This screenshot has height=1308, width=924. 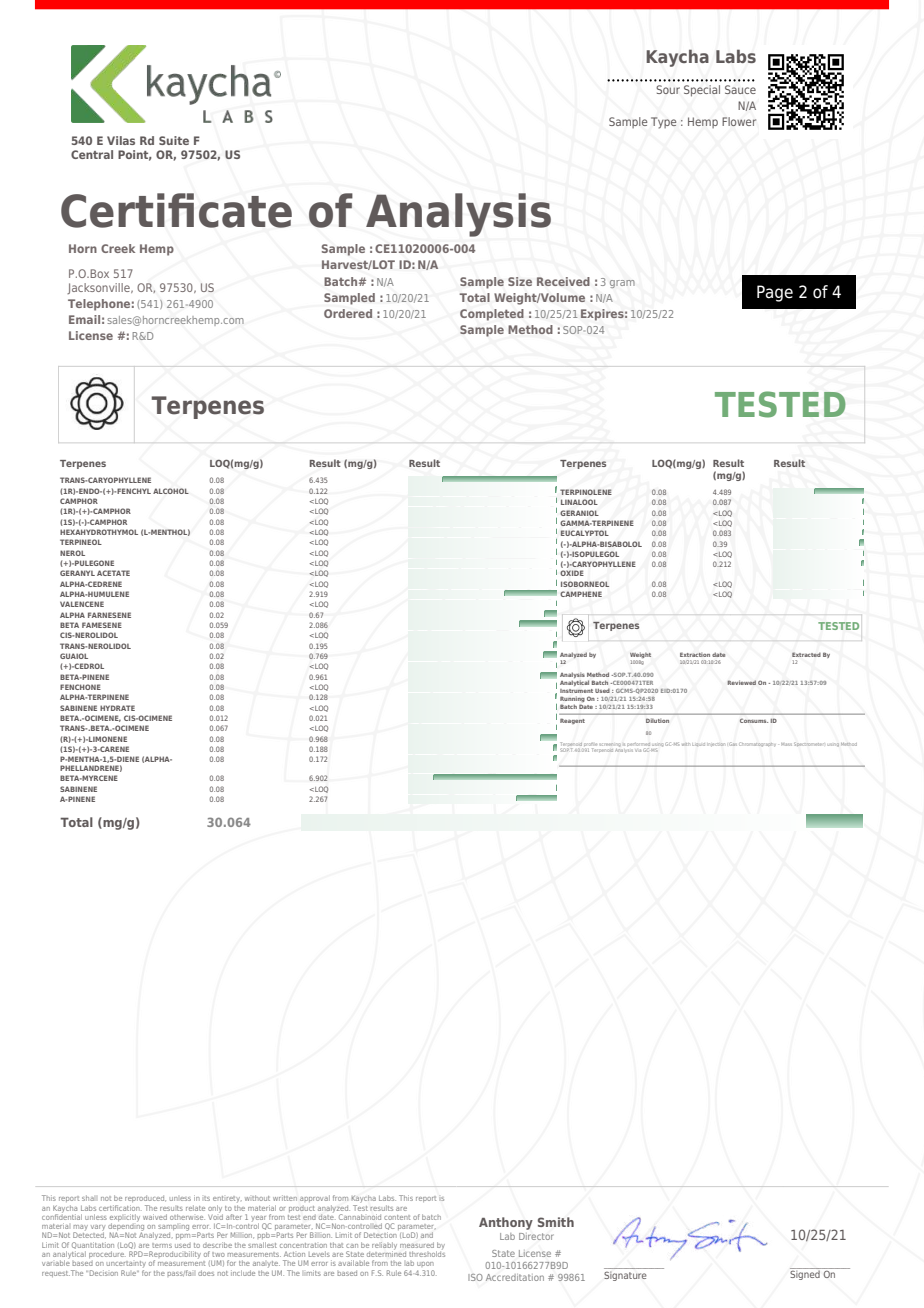 I want to click on ALCOHOL, so click(x=171, y=491).
